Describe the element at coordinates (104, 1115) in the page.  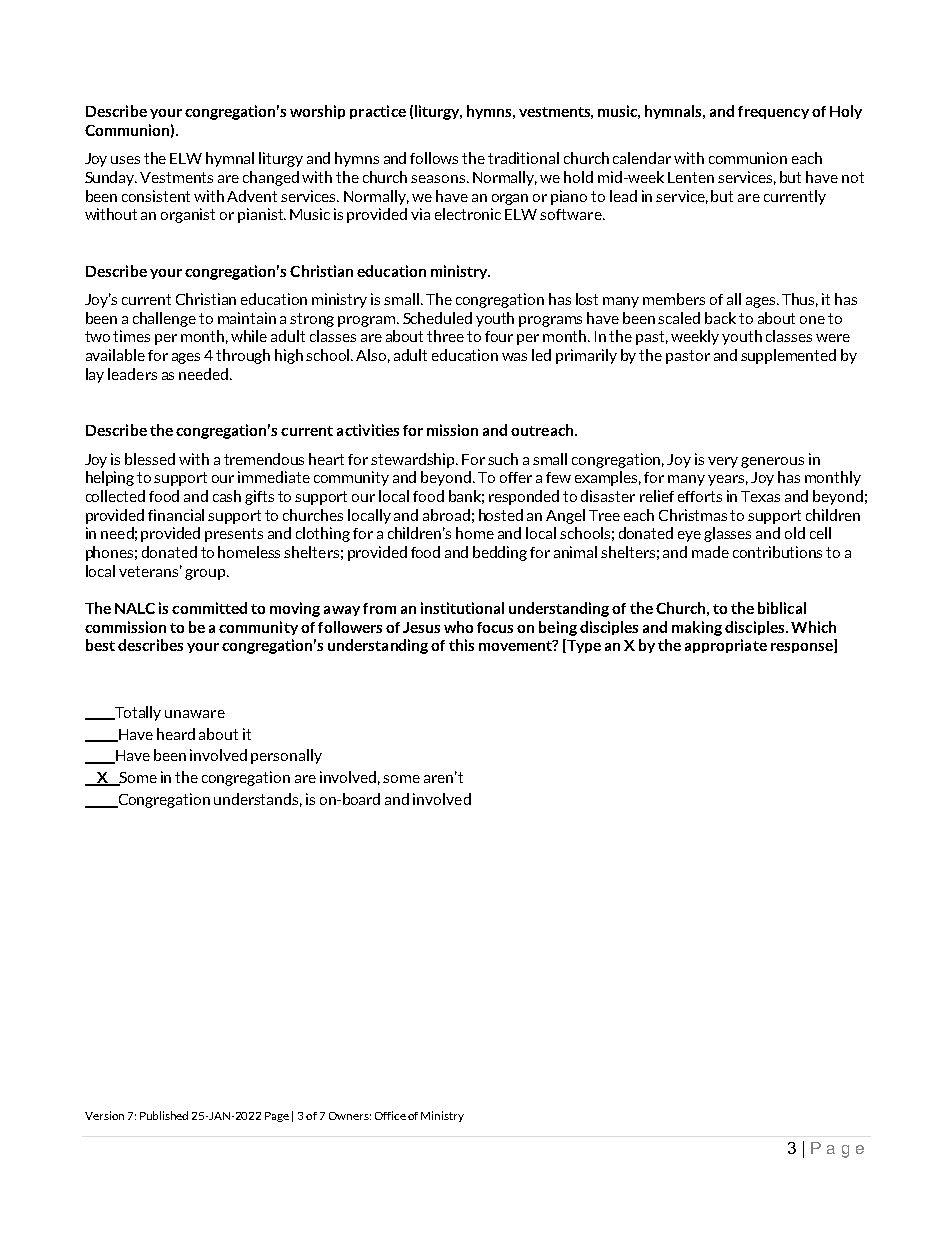
I see `Version` at that location.
